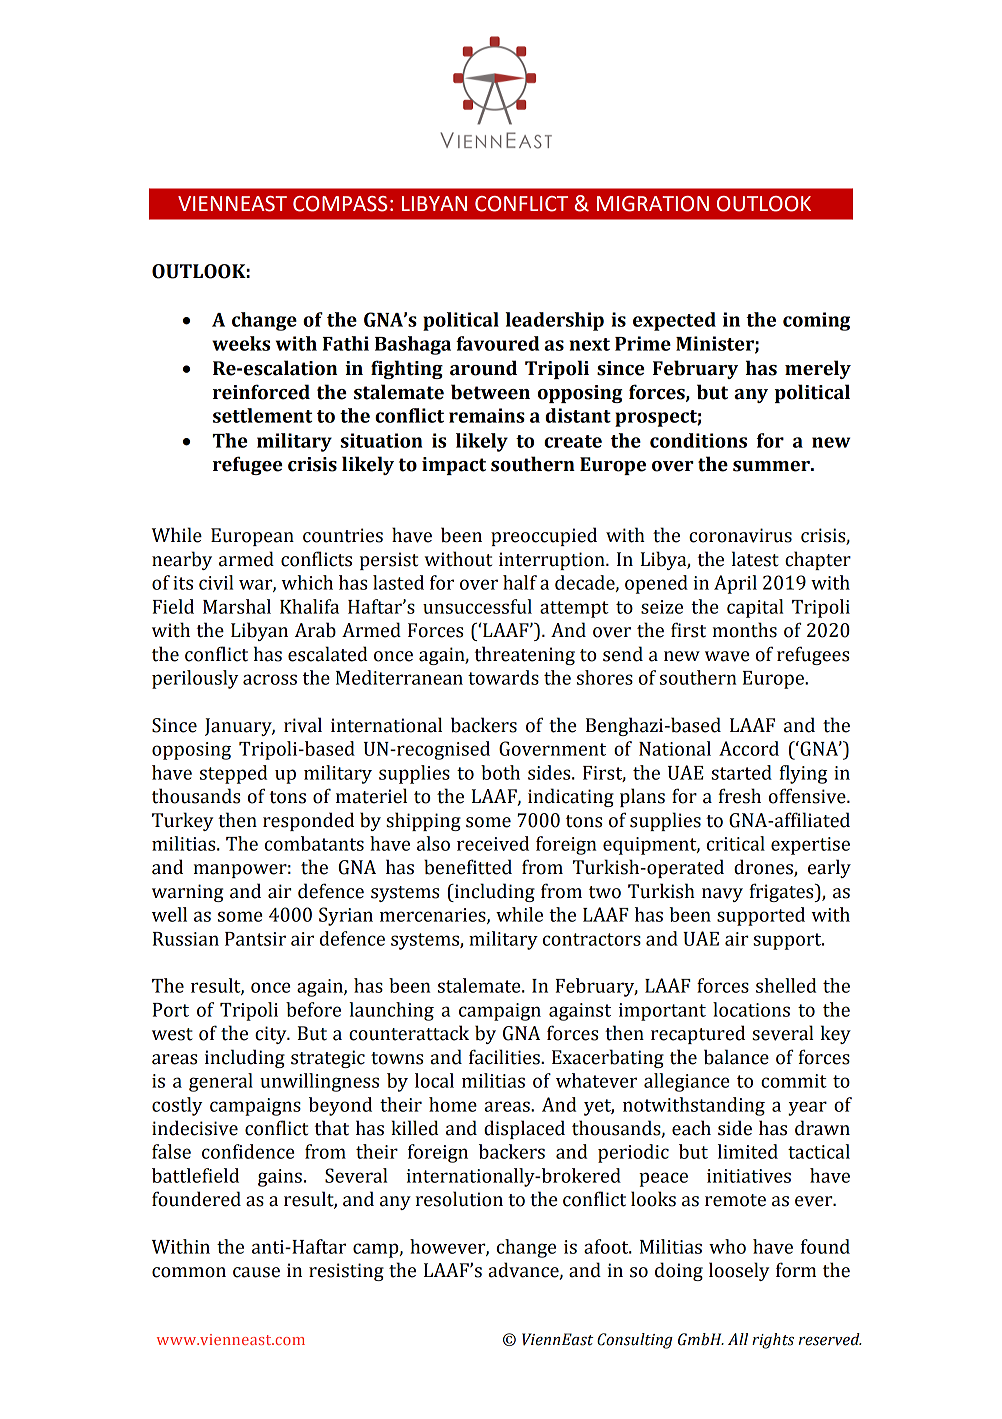 This screenshot has width=1002, height=1419. Describe the element at coordinates (459, 1199) in the screenshot. I see `resolution` at that location.
